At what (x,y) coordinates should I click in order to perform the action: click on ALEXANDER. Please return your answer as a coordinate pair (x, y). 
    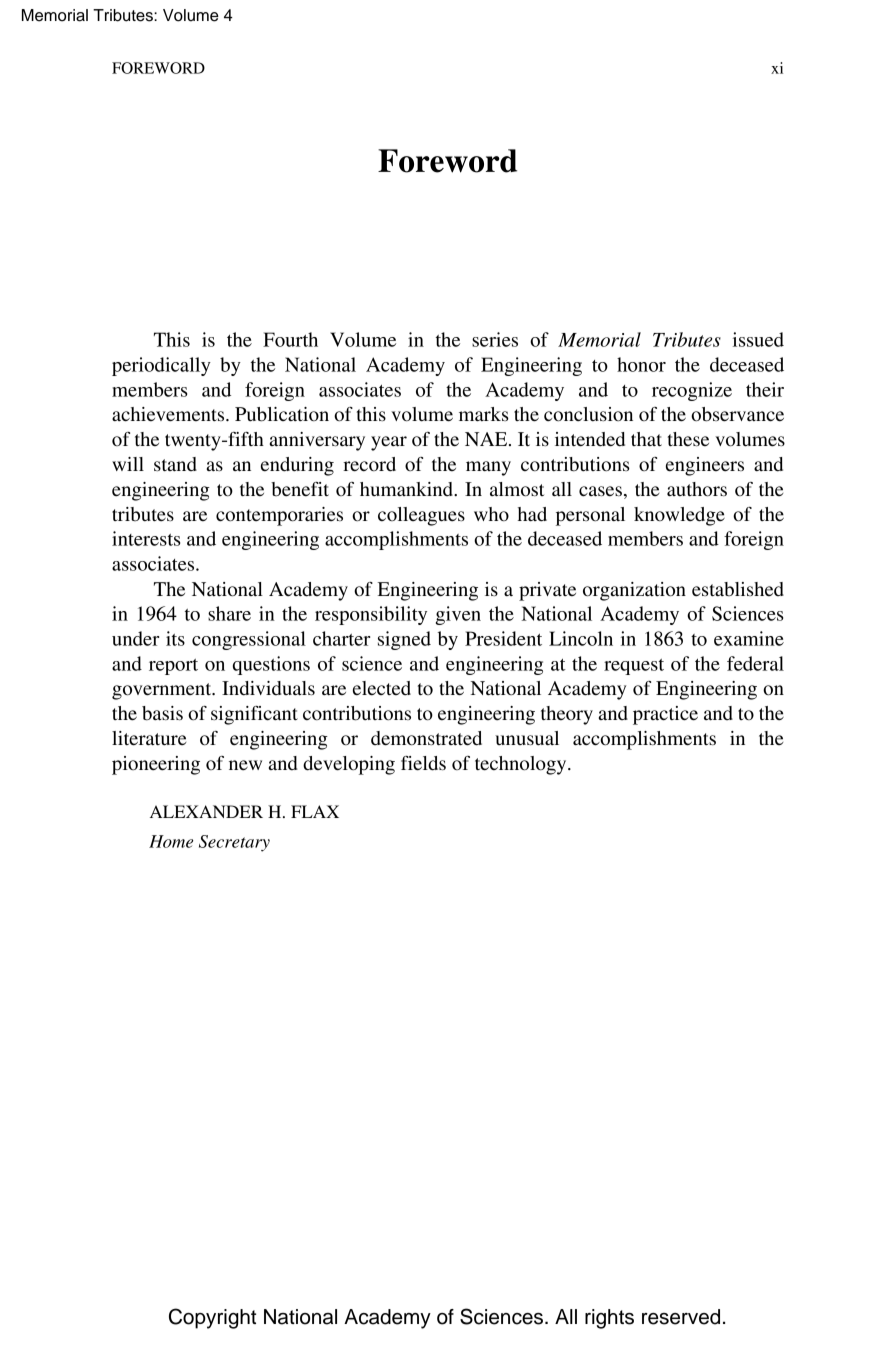
    Looking at the image, I should click on (206, 811).
